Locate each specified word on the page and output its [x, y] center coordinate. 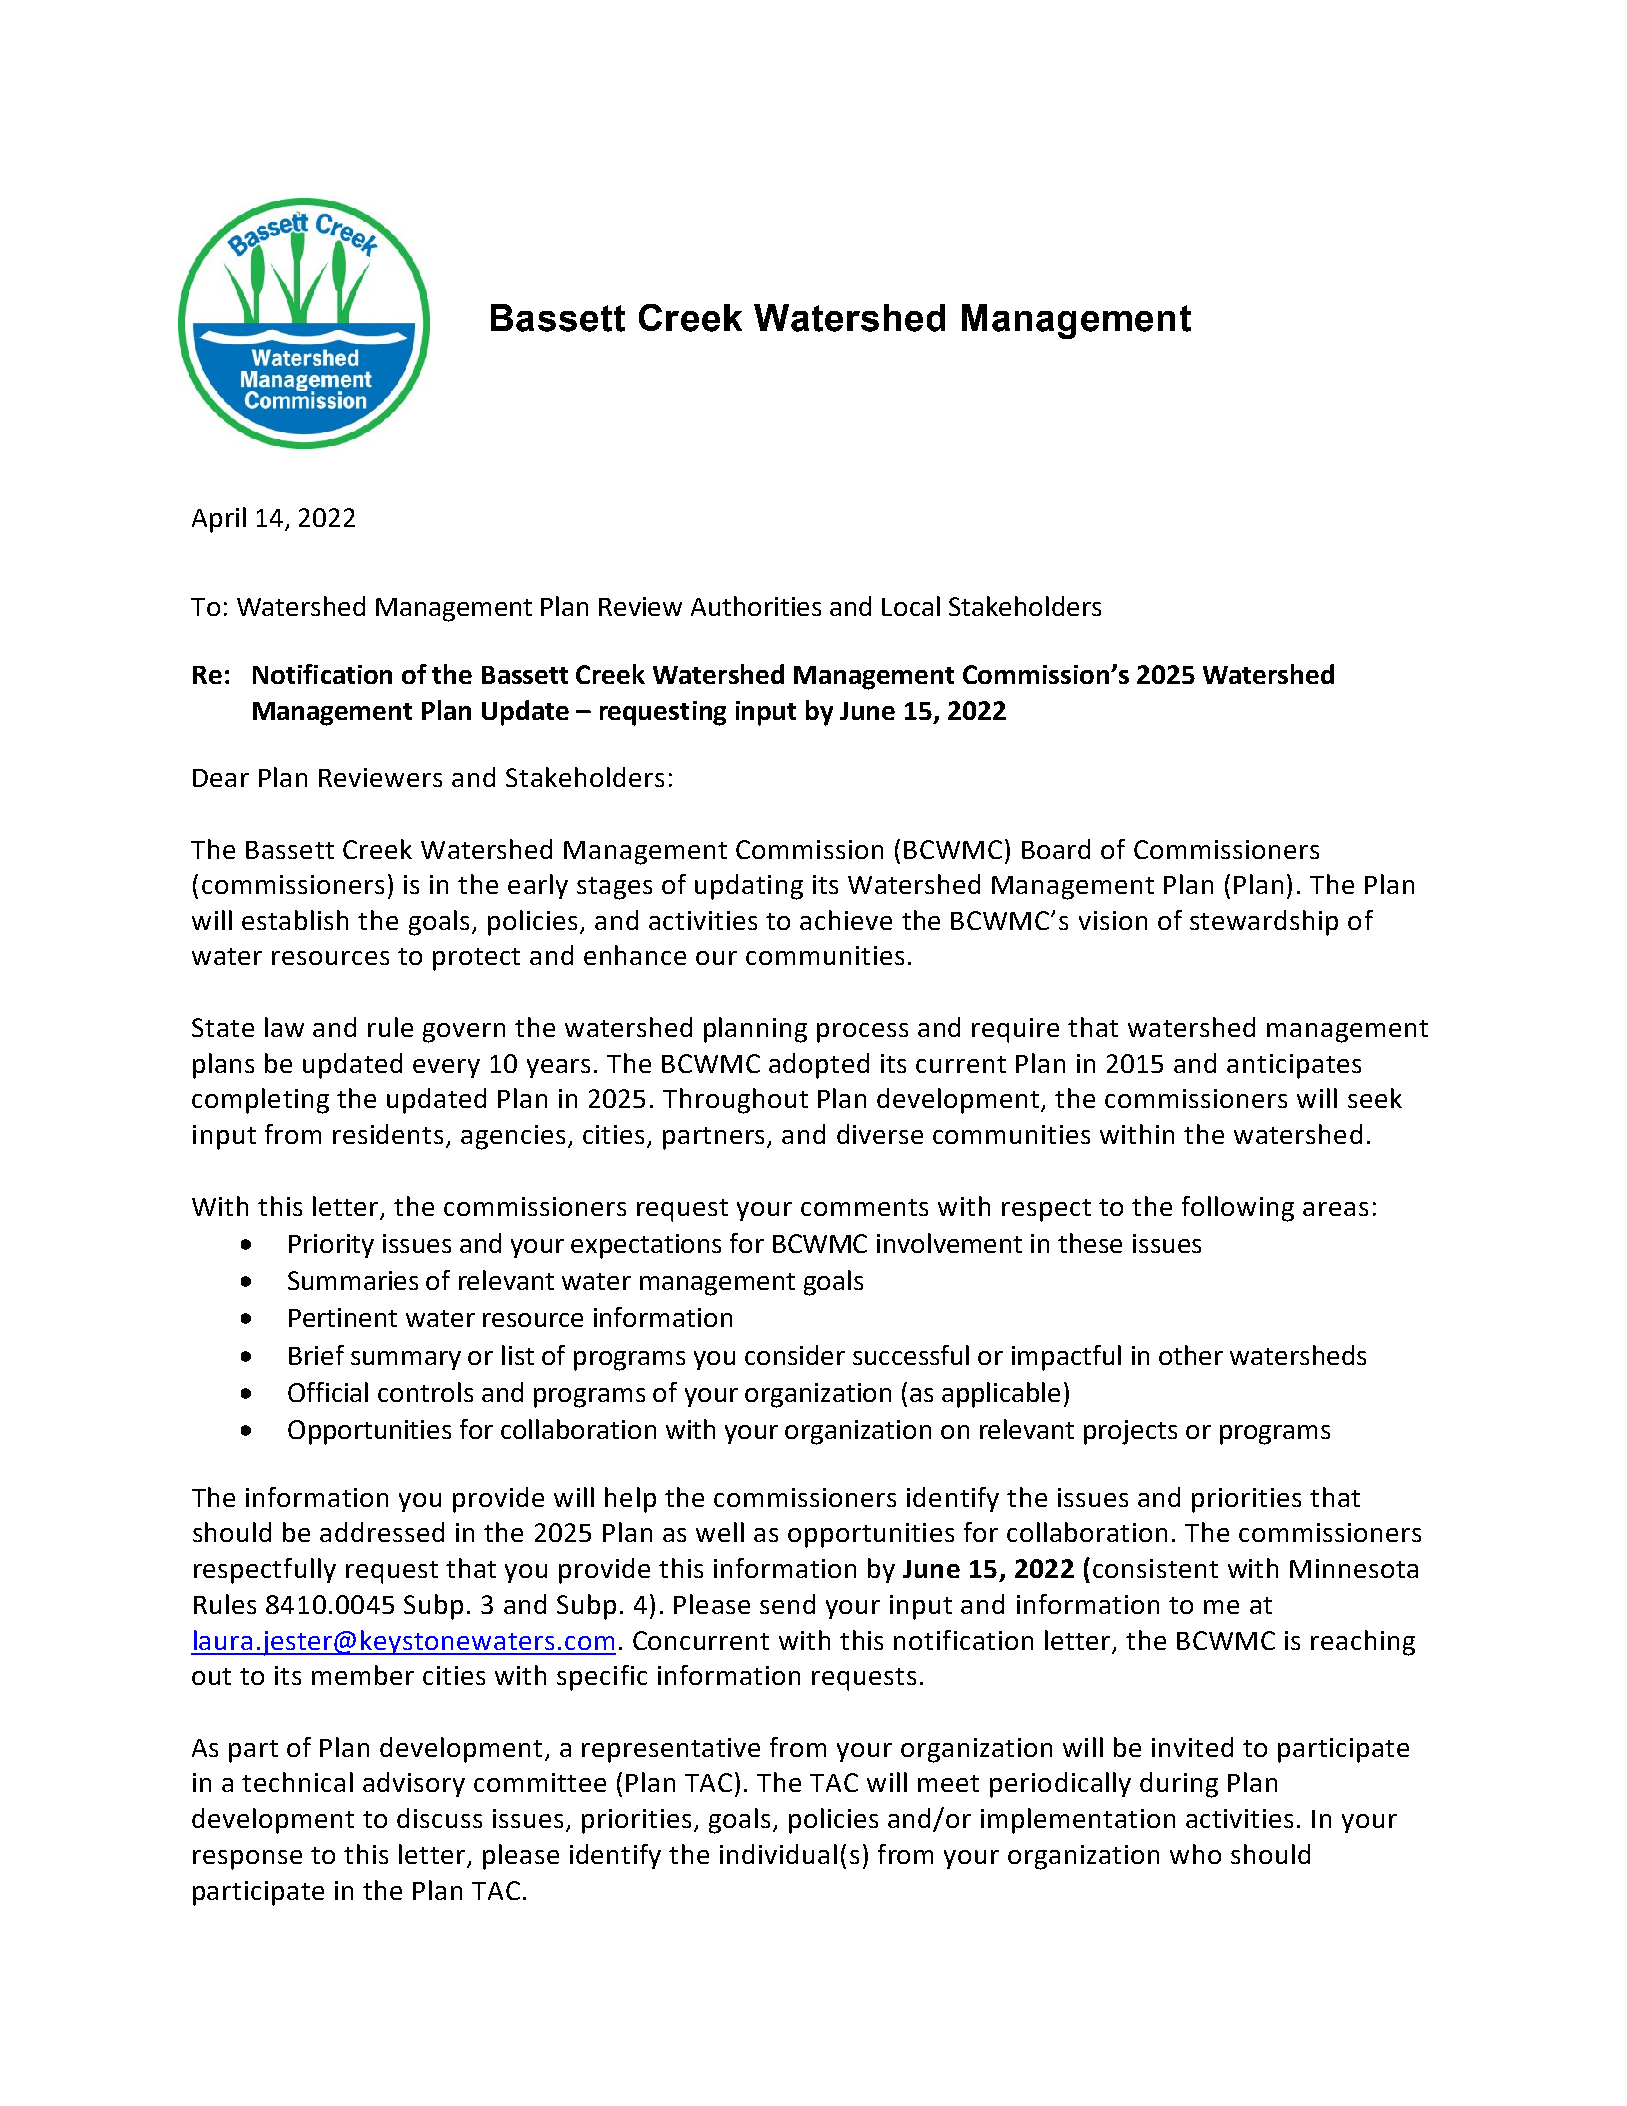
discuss [439, 1818]
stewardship [1264, 923]
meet [948, 1783]
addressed [382, 1532]
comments [864, 1207]
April [219, 520]
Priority [331, 1246]
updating [749, 887]
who [1195, 1854]
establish [295, 920]
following [1238, 1209]
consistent [1155, 1568]
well [720, 1532]
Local [911, 606]
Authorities [756, 606]
